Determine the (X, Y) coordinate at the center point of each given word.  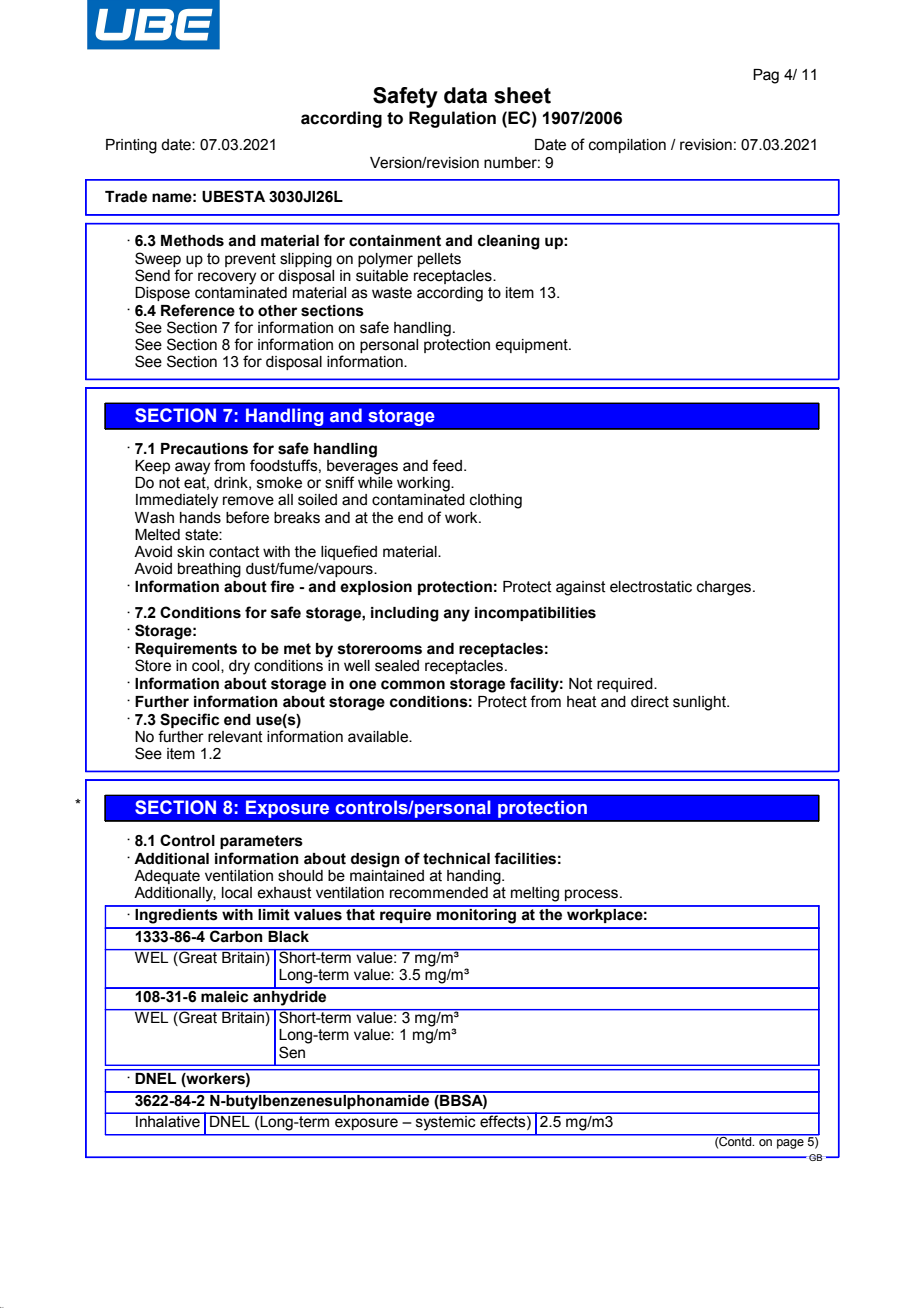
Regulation (452, 119)
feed (447, 465)
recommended (439, 893)
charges (725, 588)
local (237, 893)
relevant (235, 737)
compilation (627, 146)
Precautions (204, 449)
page (790, 1144)
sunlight (700, 703)
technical (456, 859)
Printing (131, 146)
